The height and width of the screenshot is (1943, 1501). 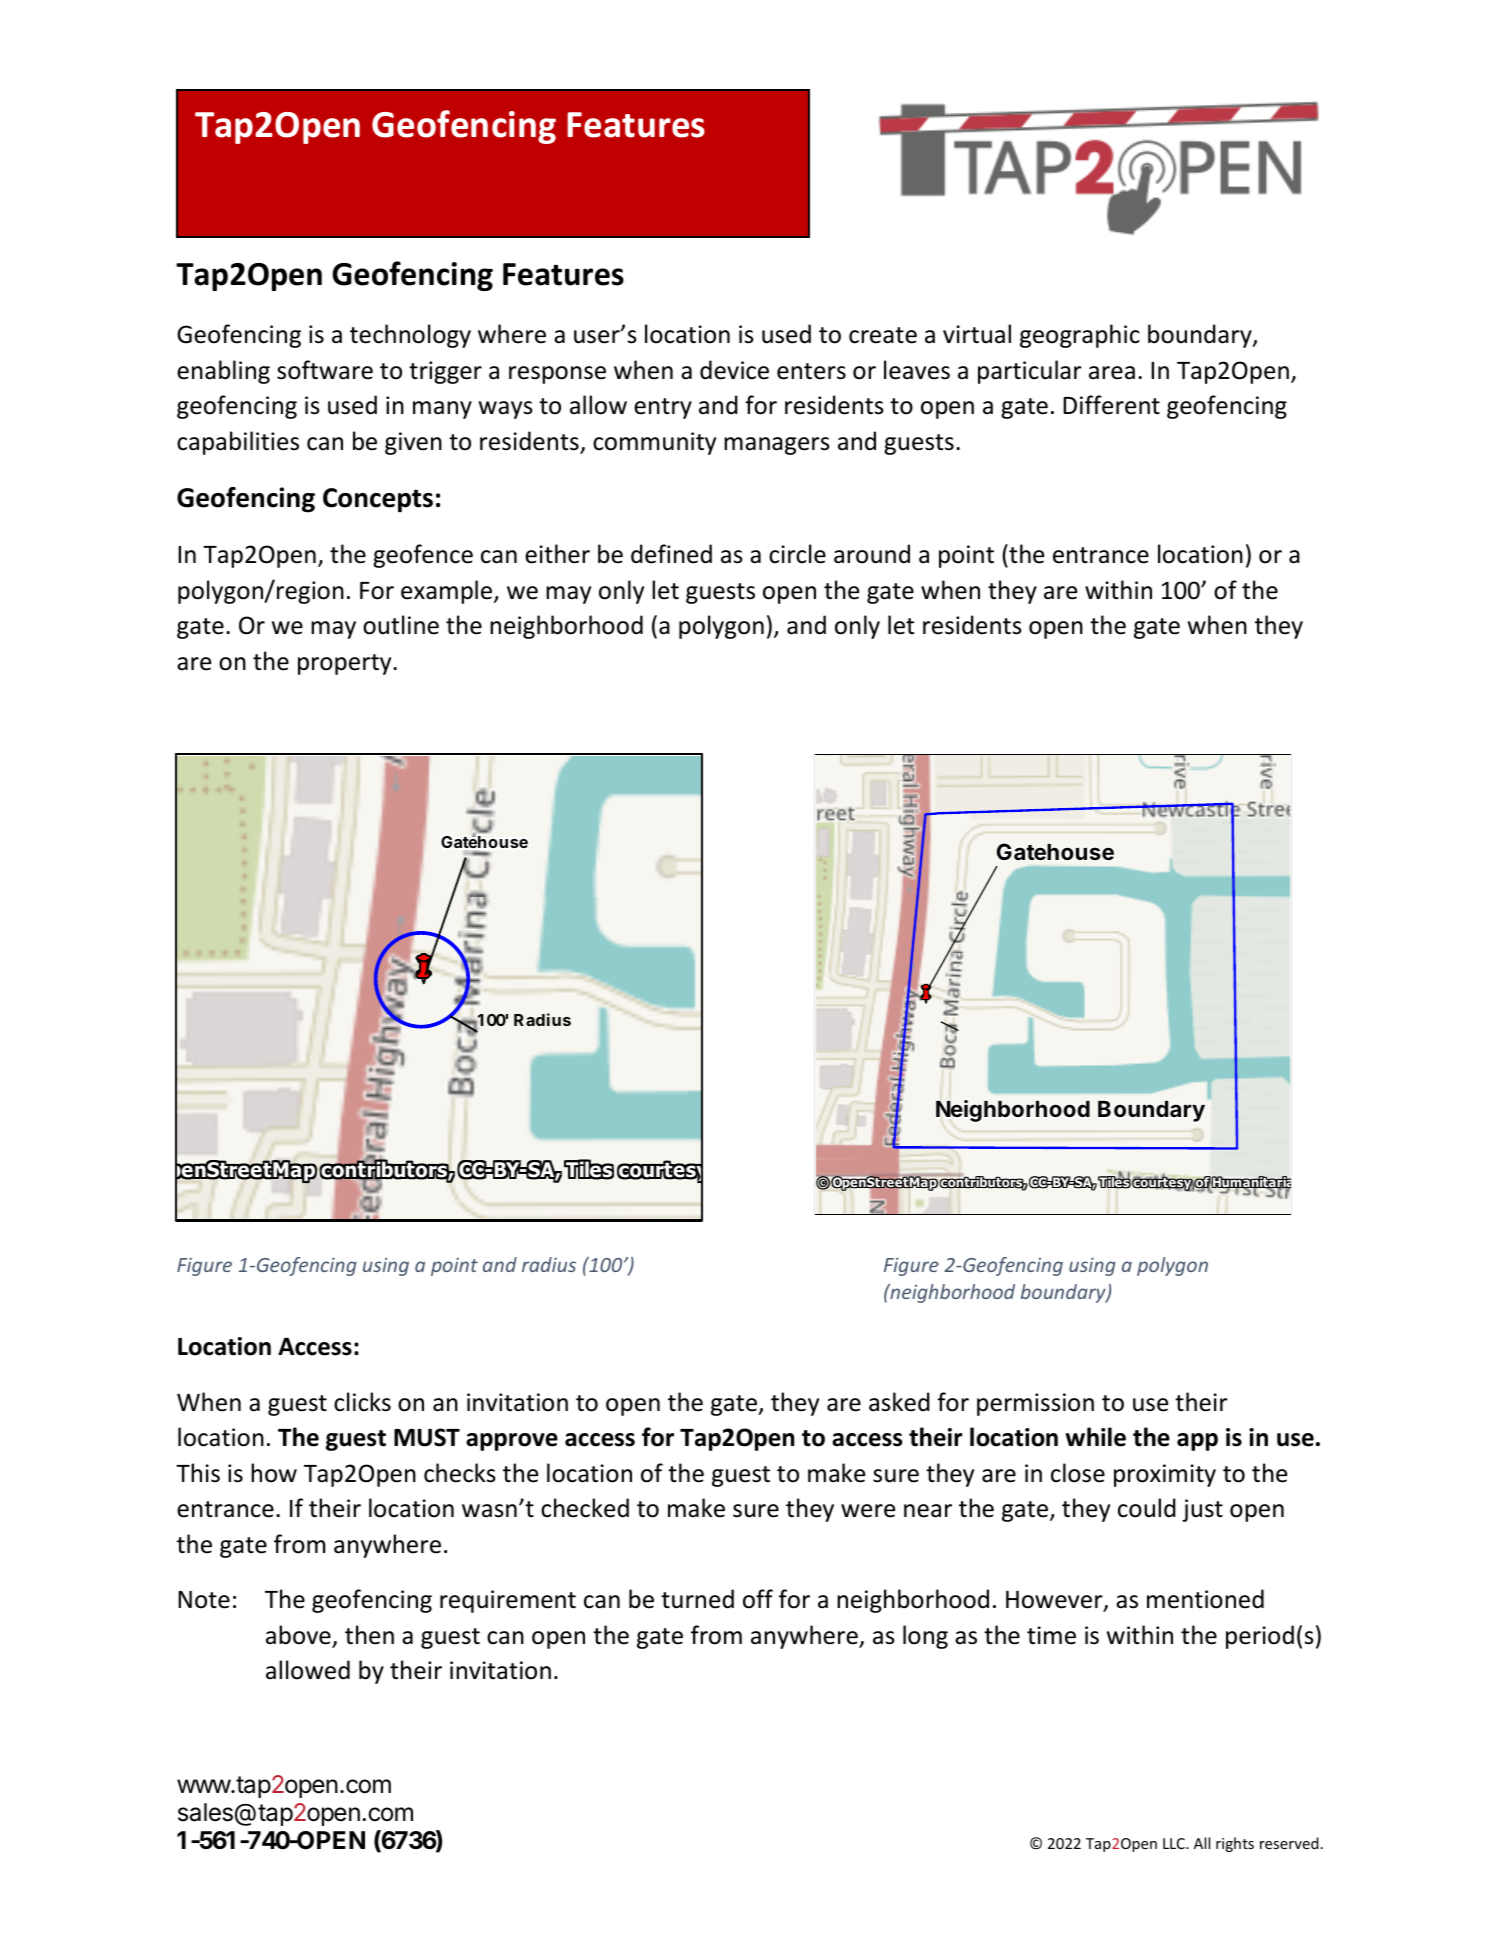 I want to click on clicks, so click(x=362, y=1402).
